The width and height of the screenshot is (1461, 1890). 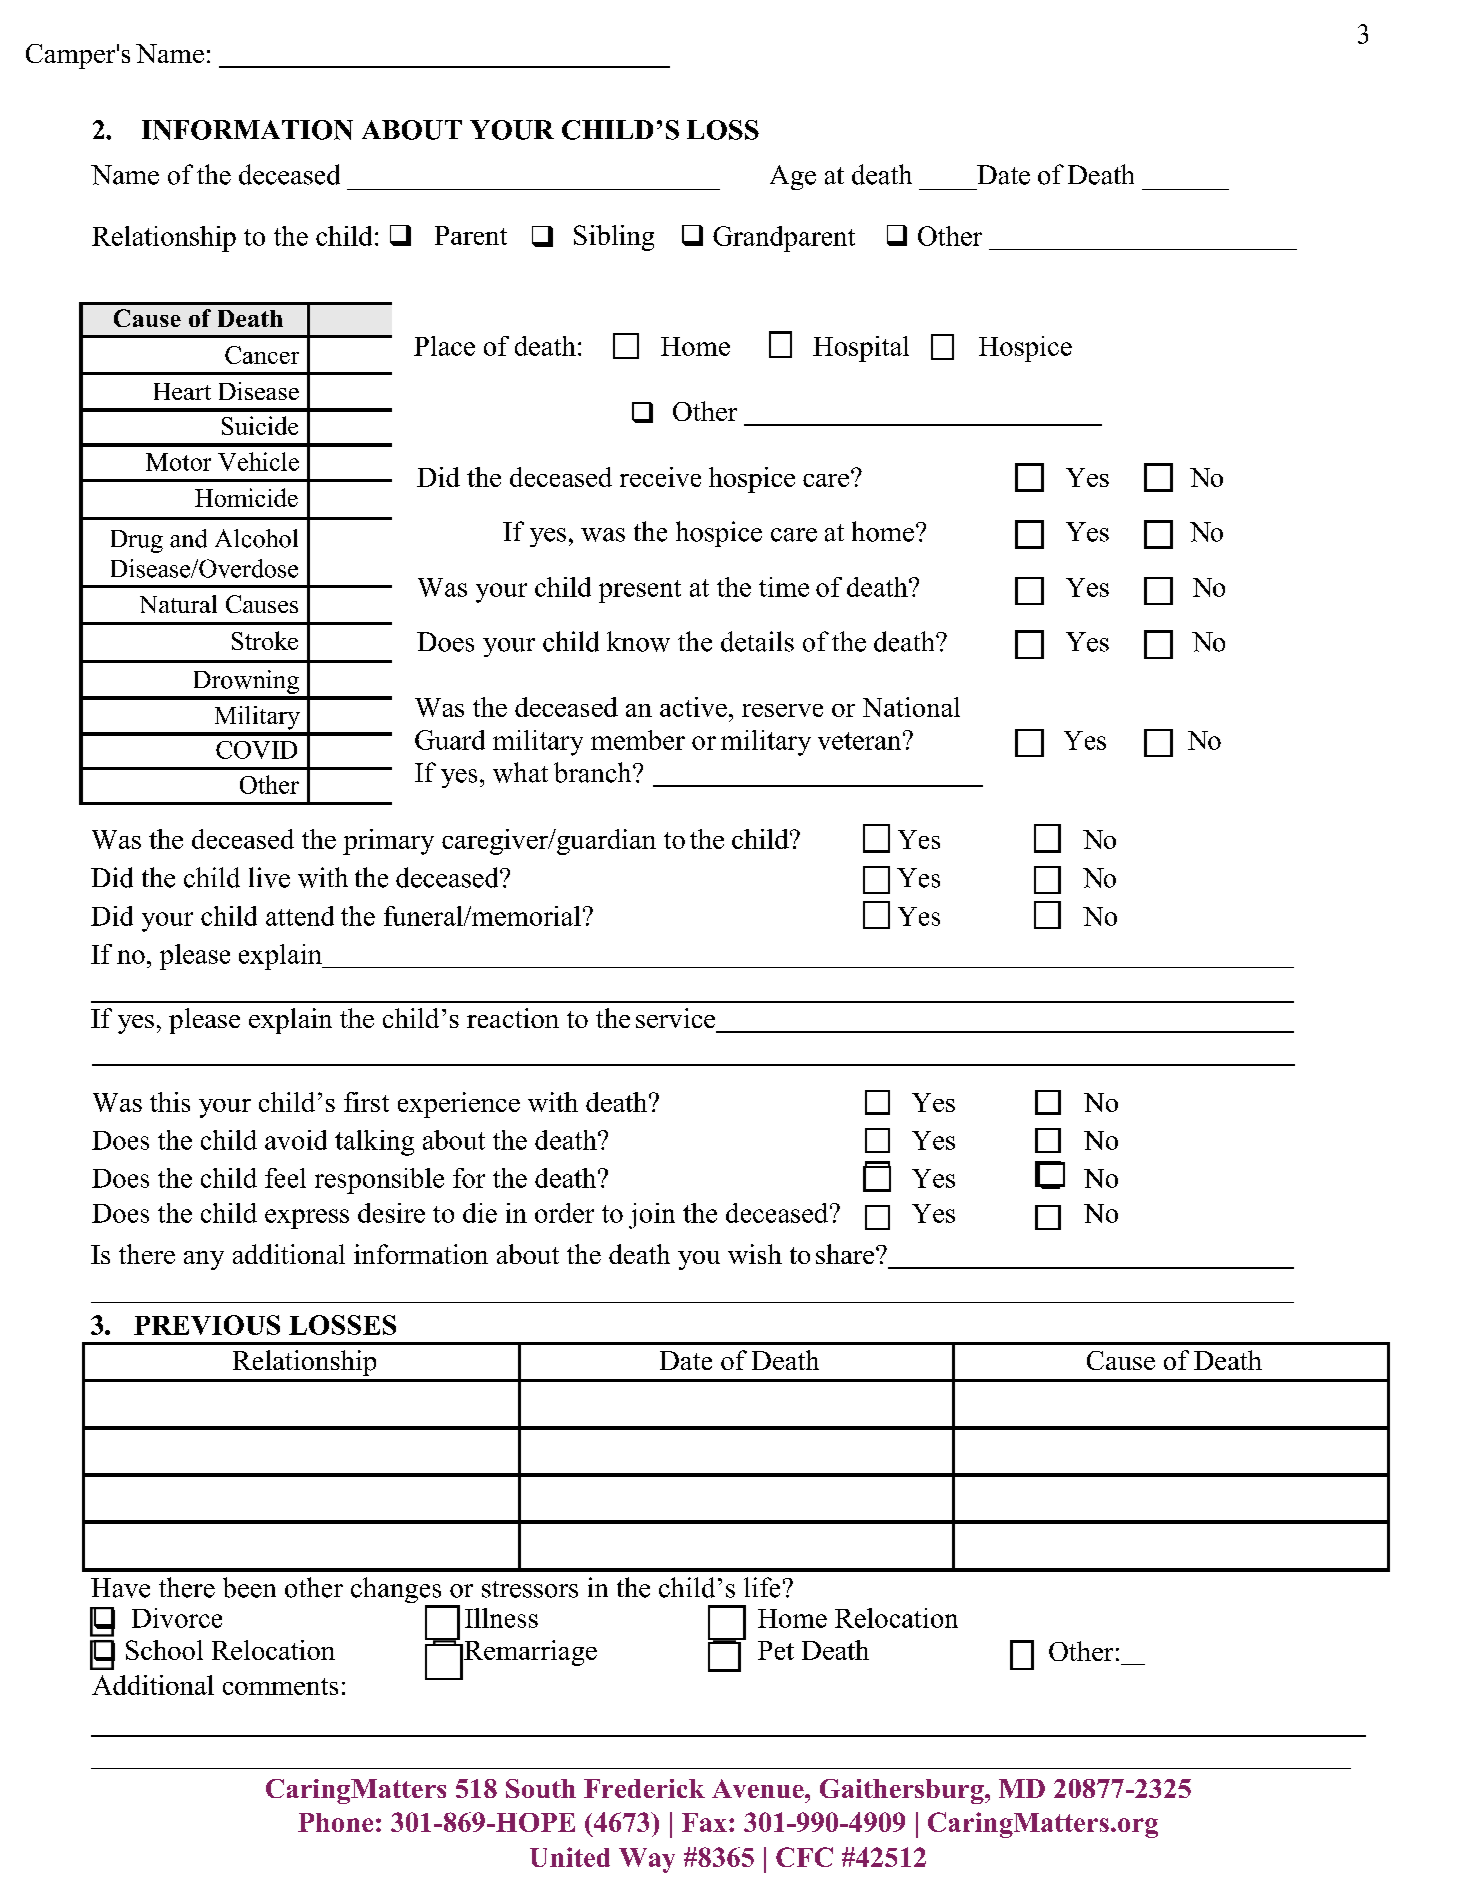 I want to click on Cancer, so click(x=262, y=355).
